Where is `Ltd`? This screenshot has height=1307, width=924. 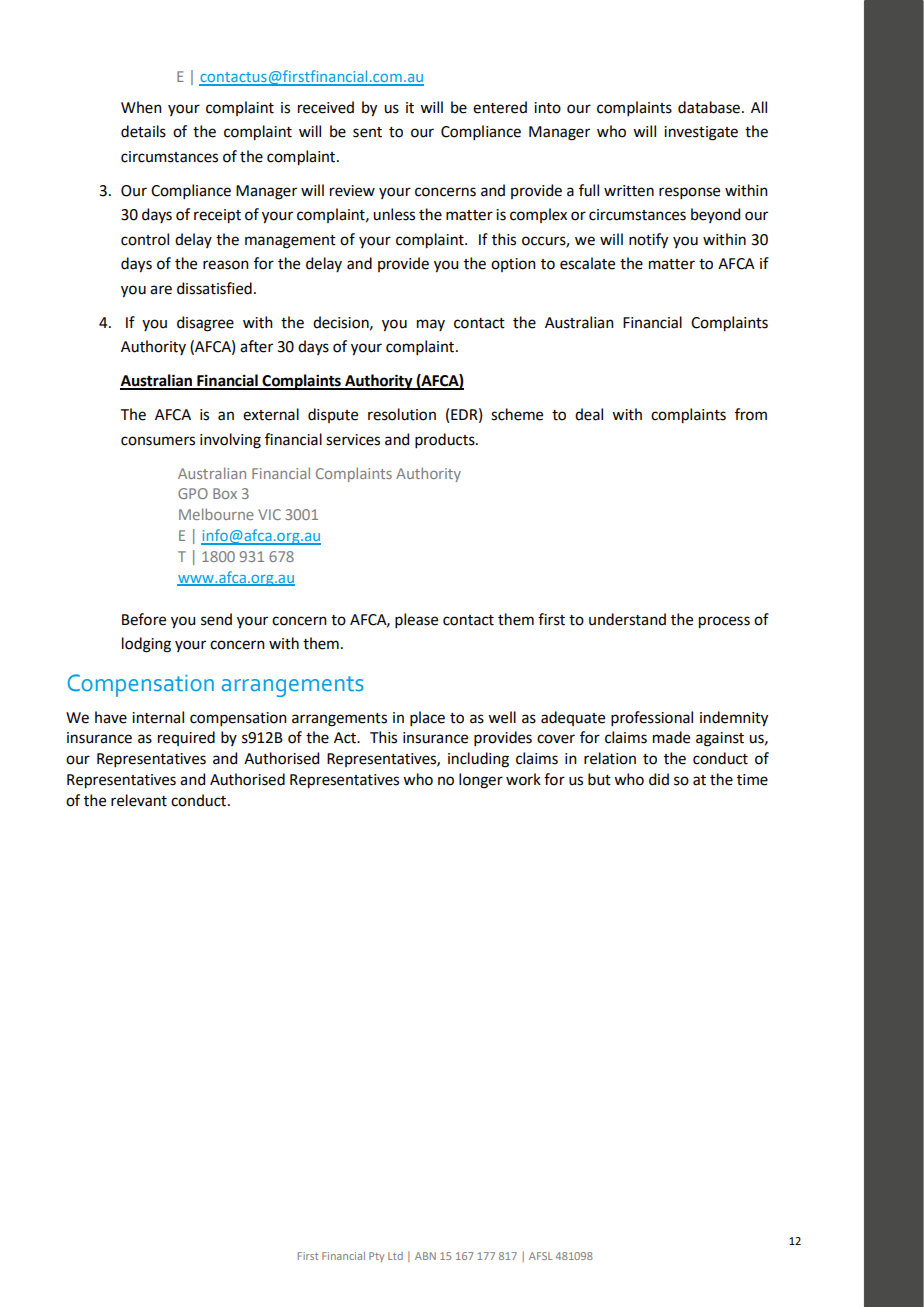 Ltd is located at coordinates (395, 1256).
